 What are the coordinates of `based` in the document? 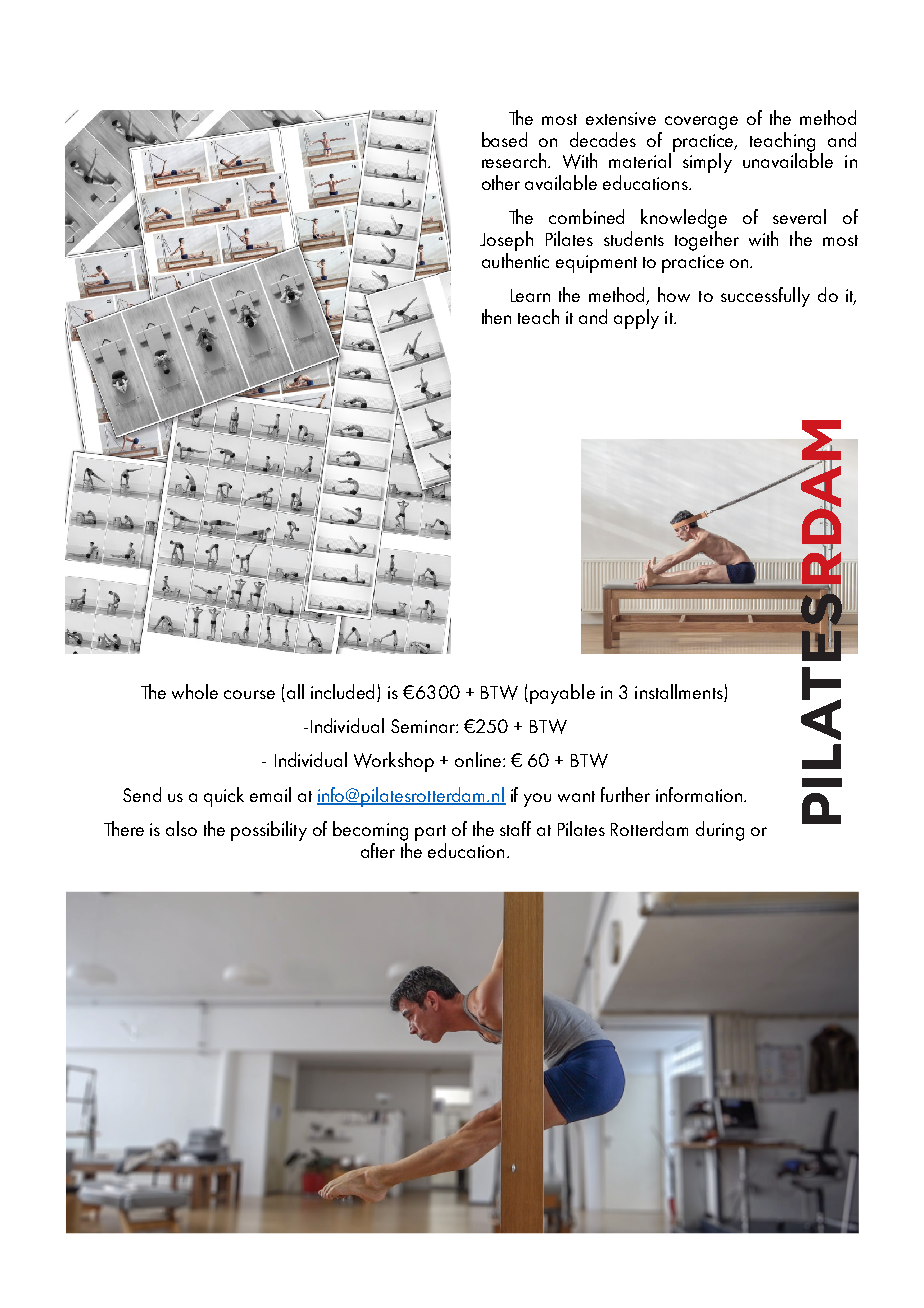 It's located at (504, 139).
